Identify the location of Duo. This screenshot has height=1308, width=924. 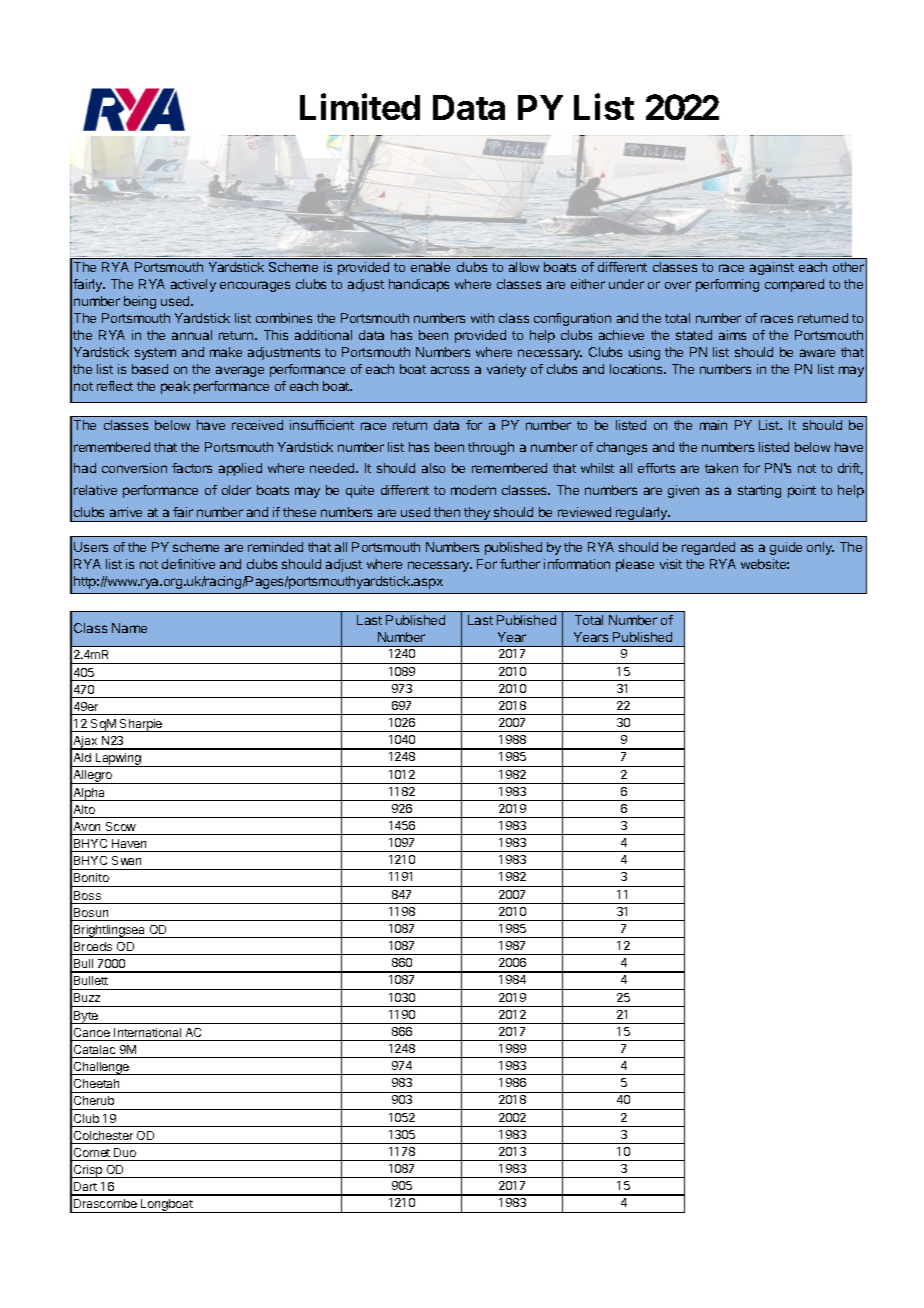
(125, 1152).
